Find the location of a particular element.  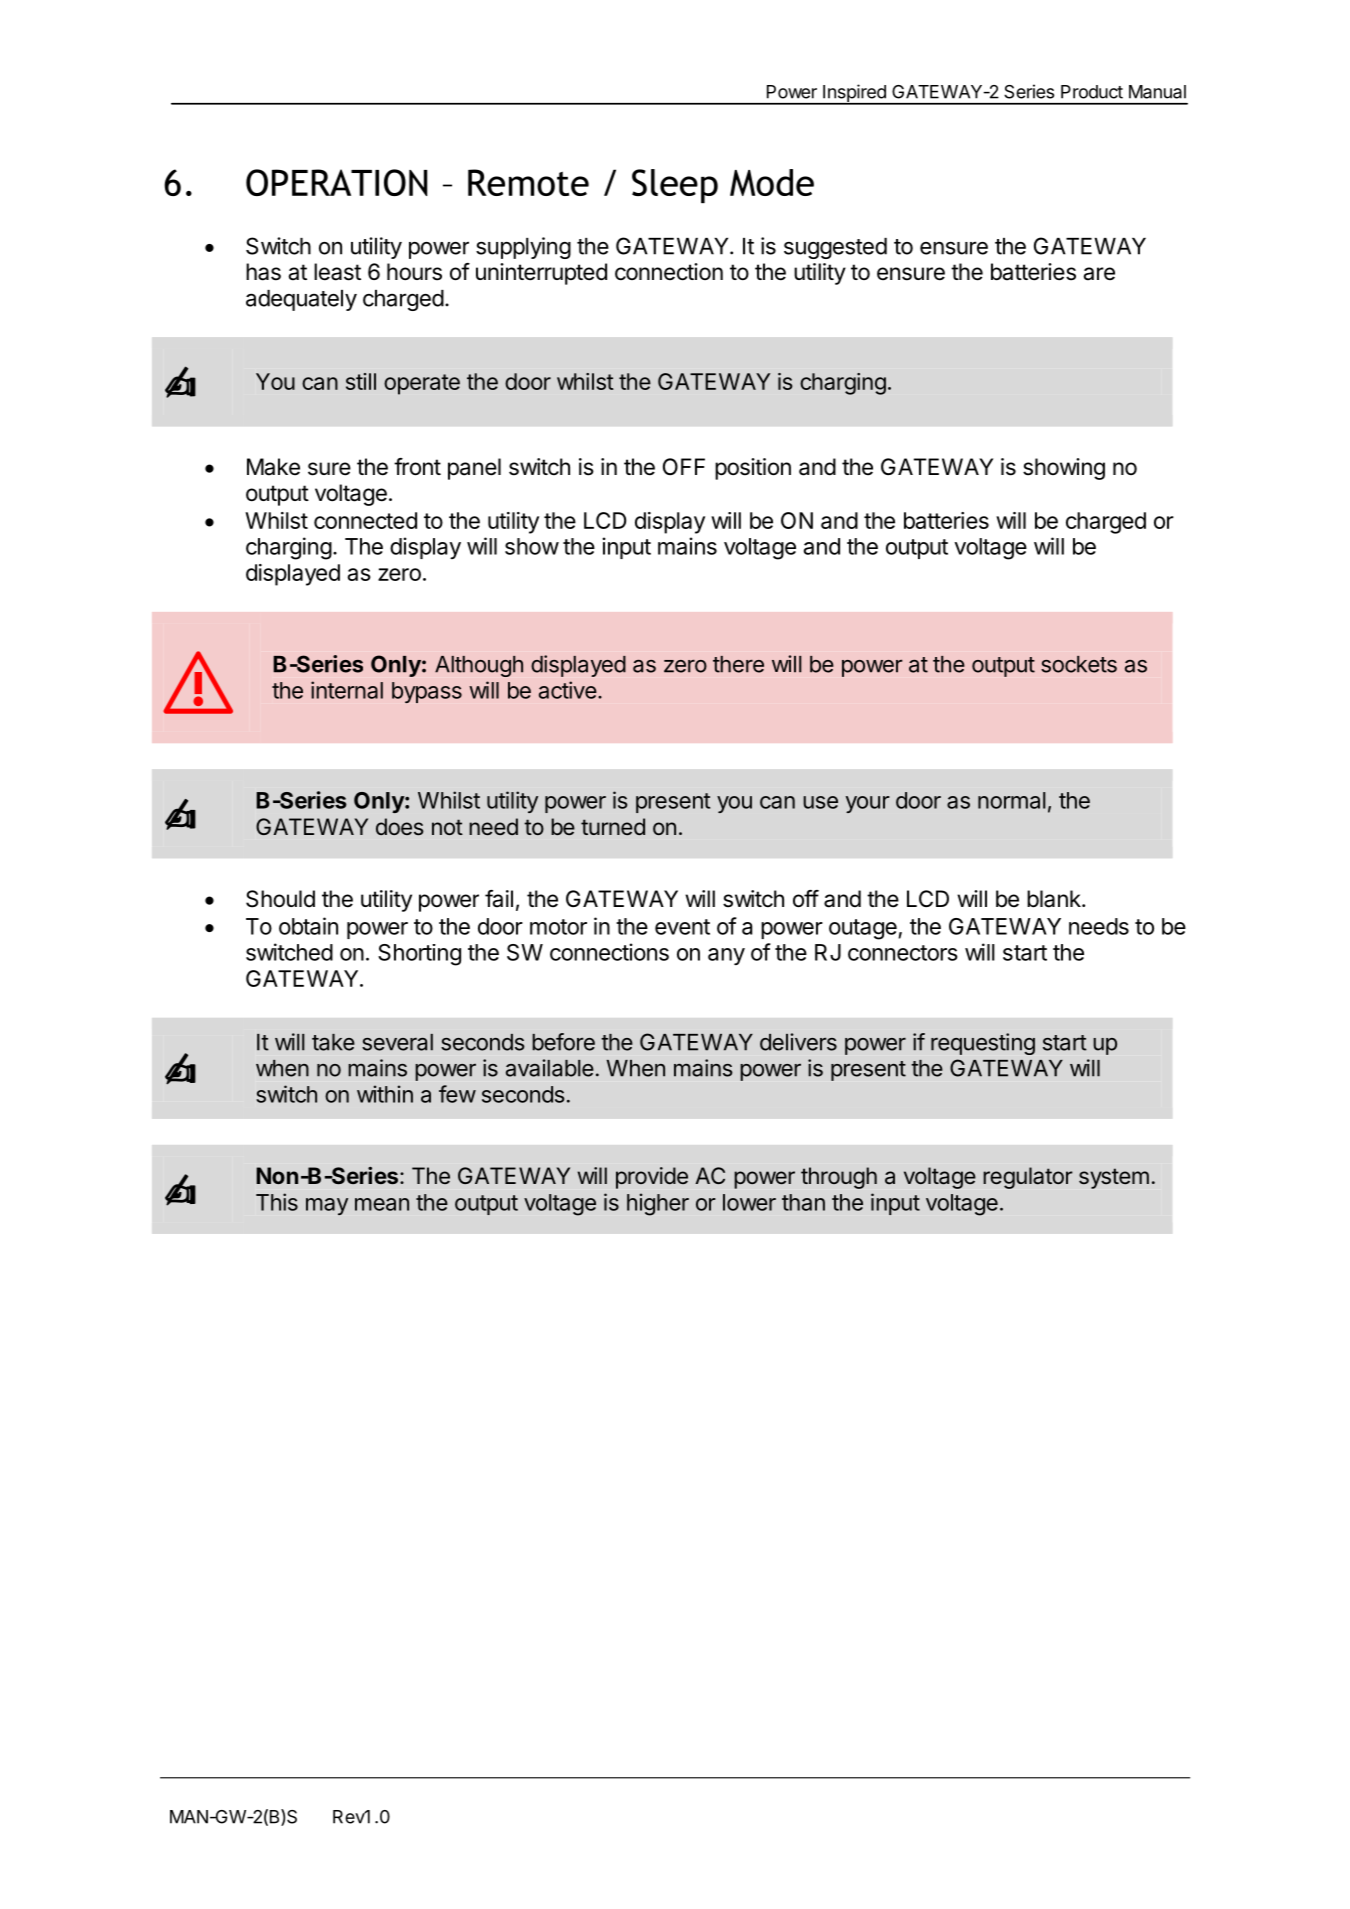

event is located at coordinates (682, 927).
